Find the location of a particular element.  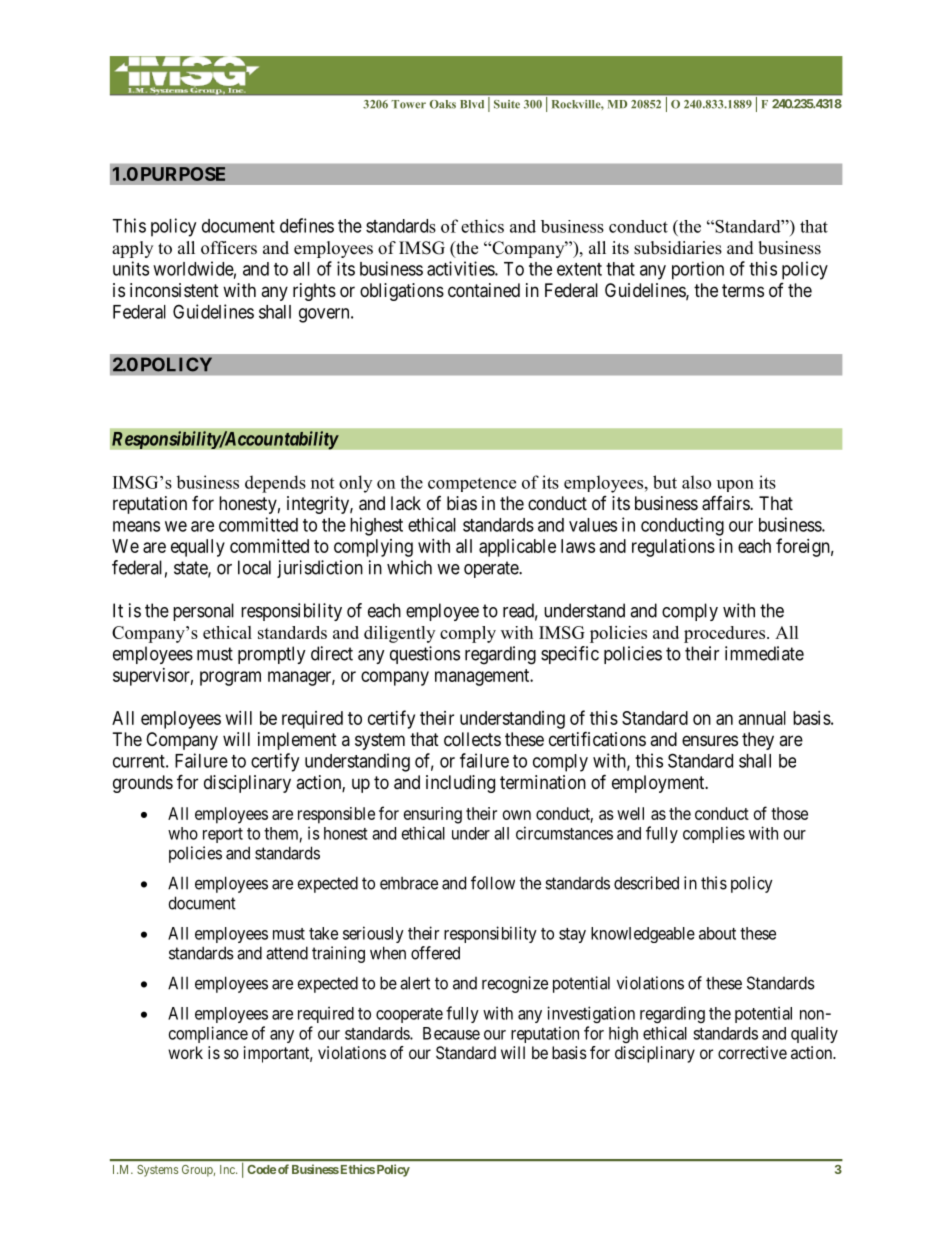

Because is located at coordinates (451, 1033).
